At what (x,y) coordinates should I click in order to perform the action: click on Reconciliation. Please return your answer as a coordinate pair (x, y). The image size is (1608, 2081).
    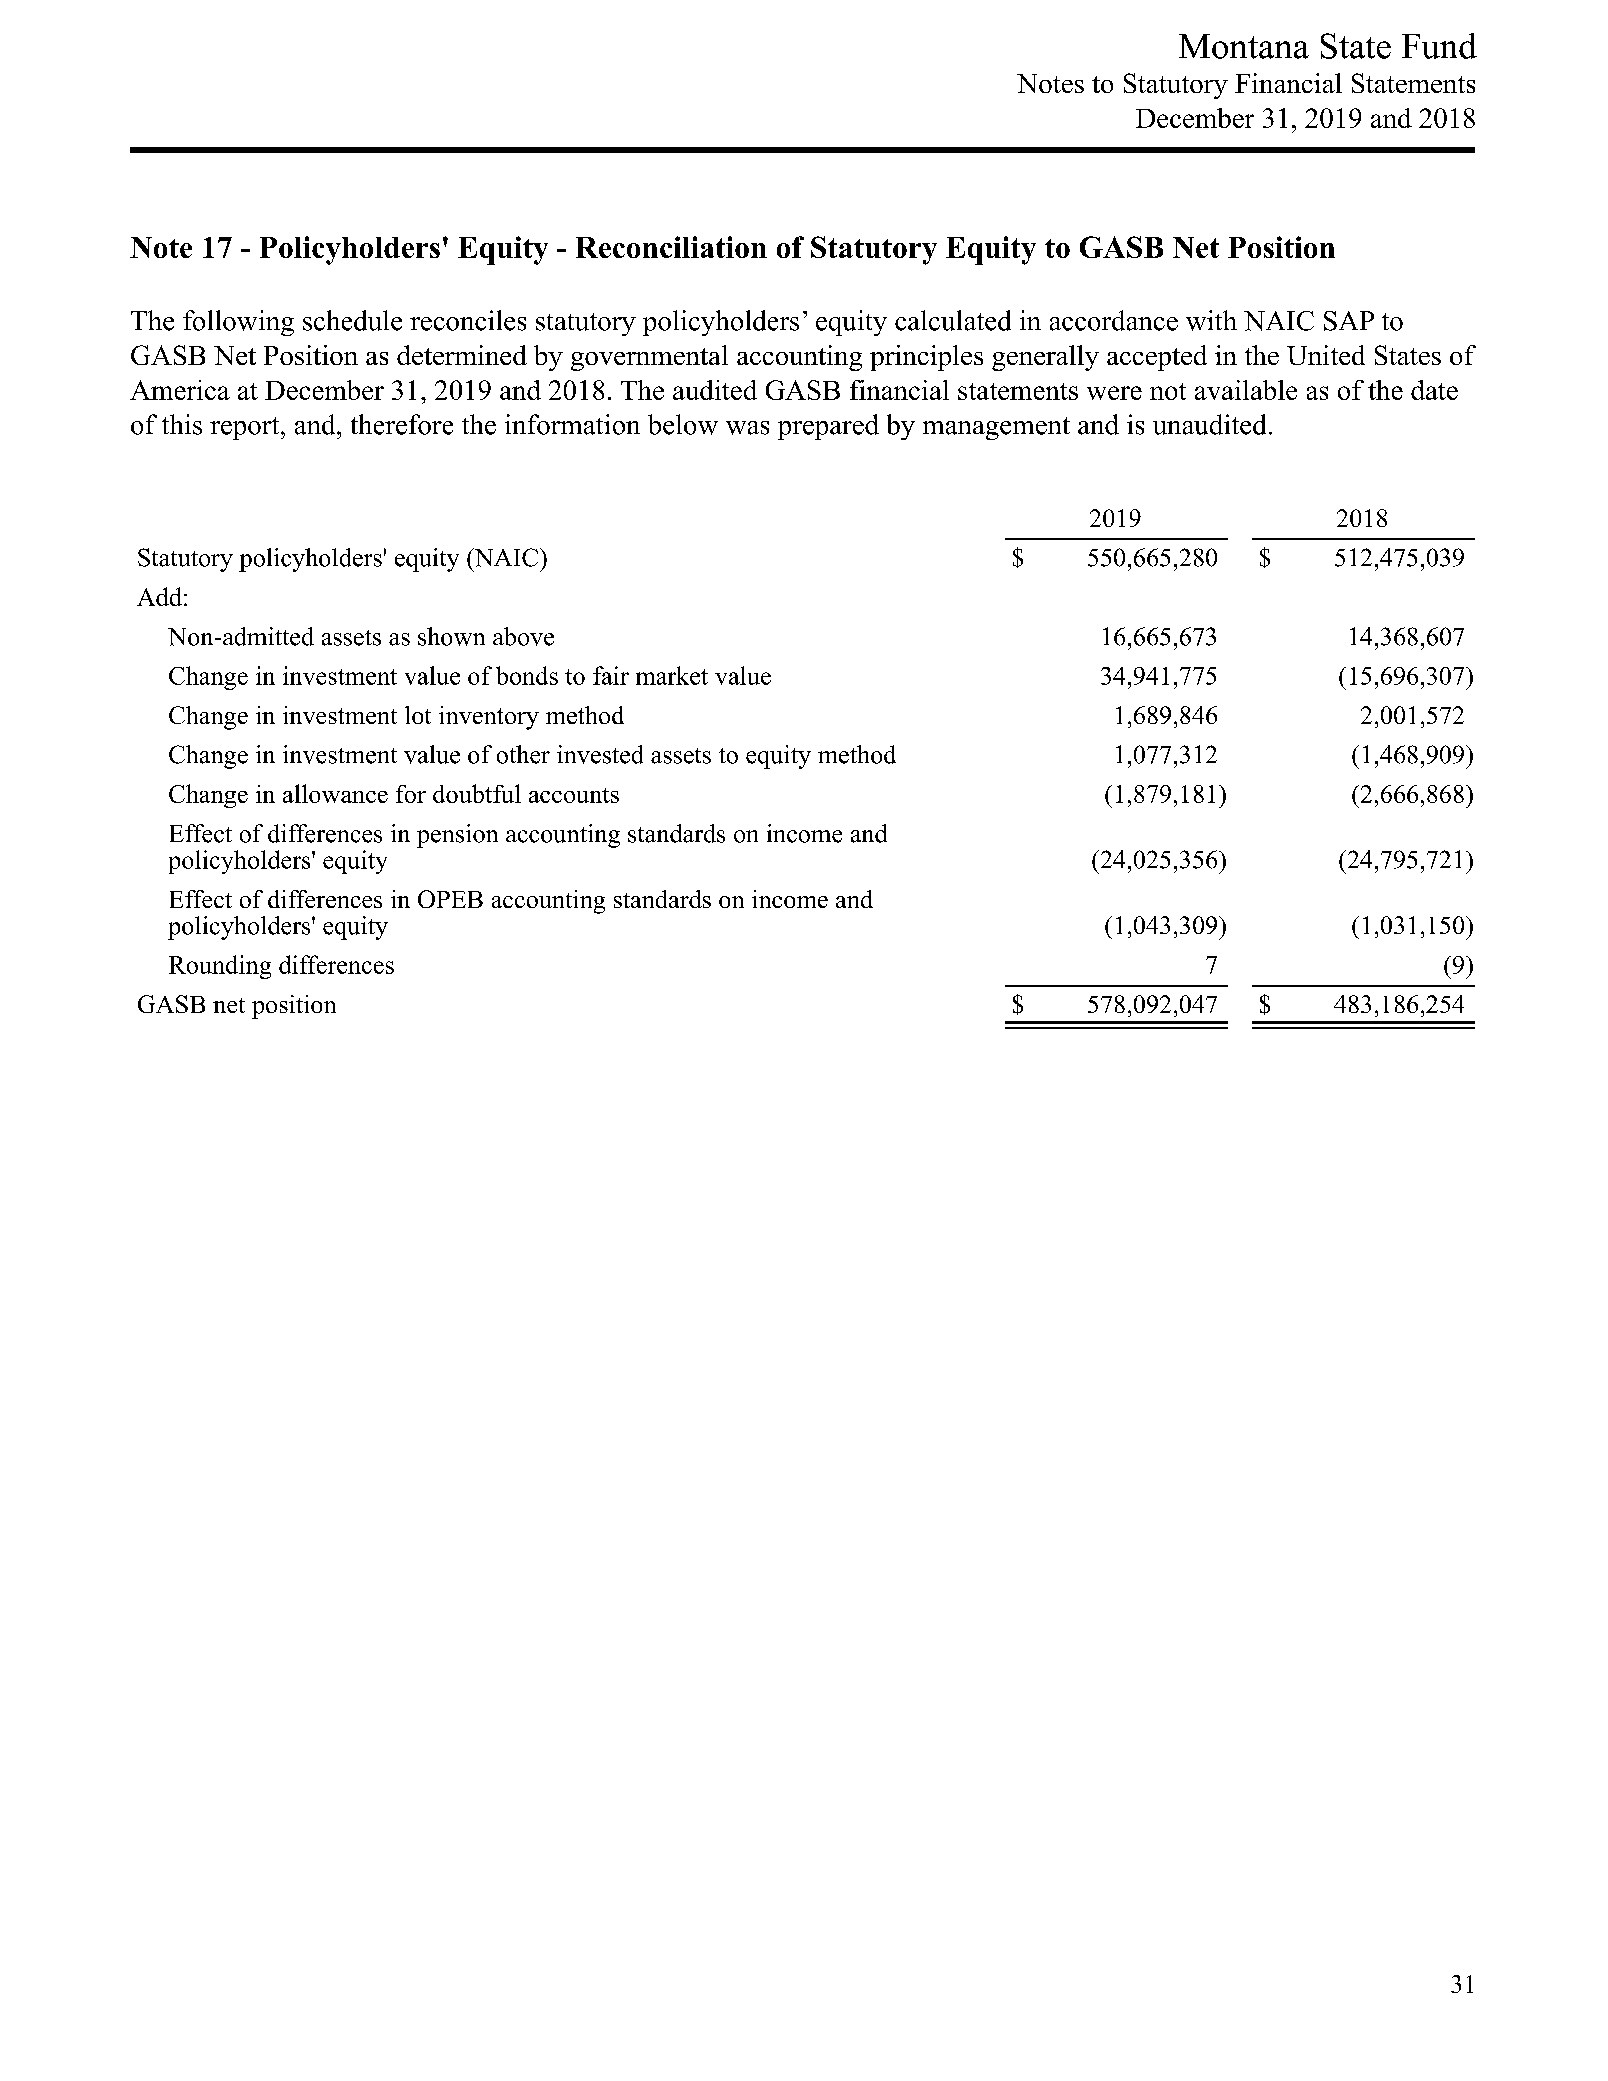
    Looking at the image, I should click on (671, 247).
